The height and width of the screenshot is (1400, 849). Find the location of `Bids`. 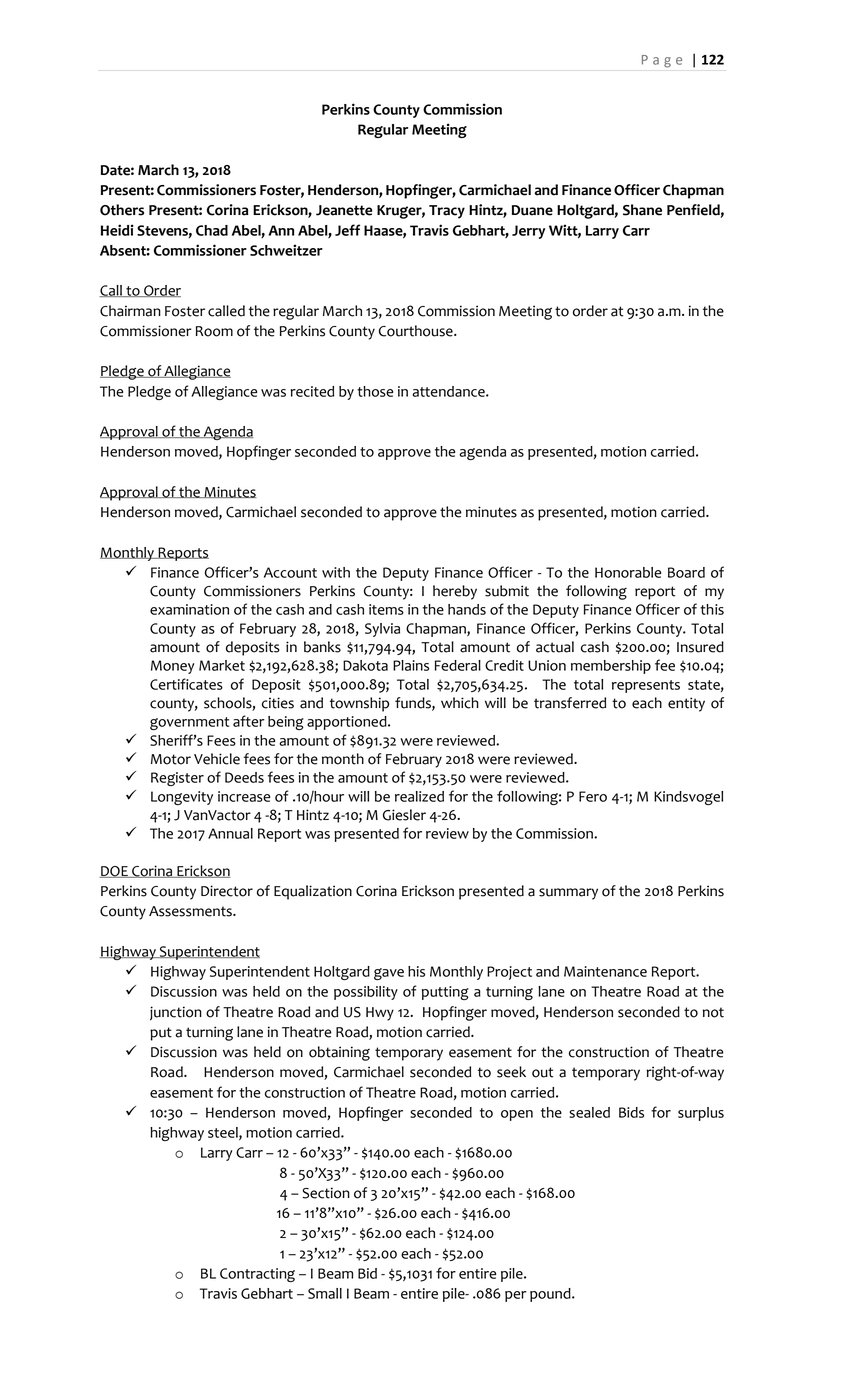

Bids is located at coordinates (631, 1112).
